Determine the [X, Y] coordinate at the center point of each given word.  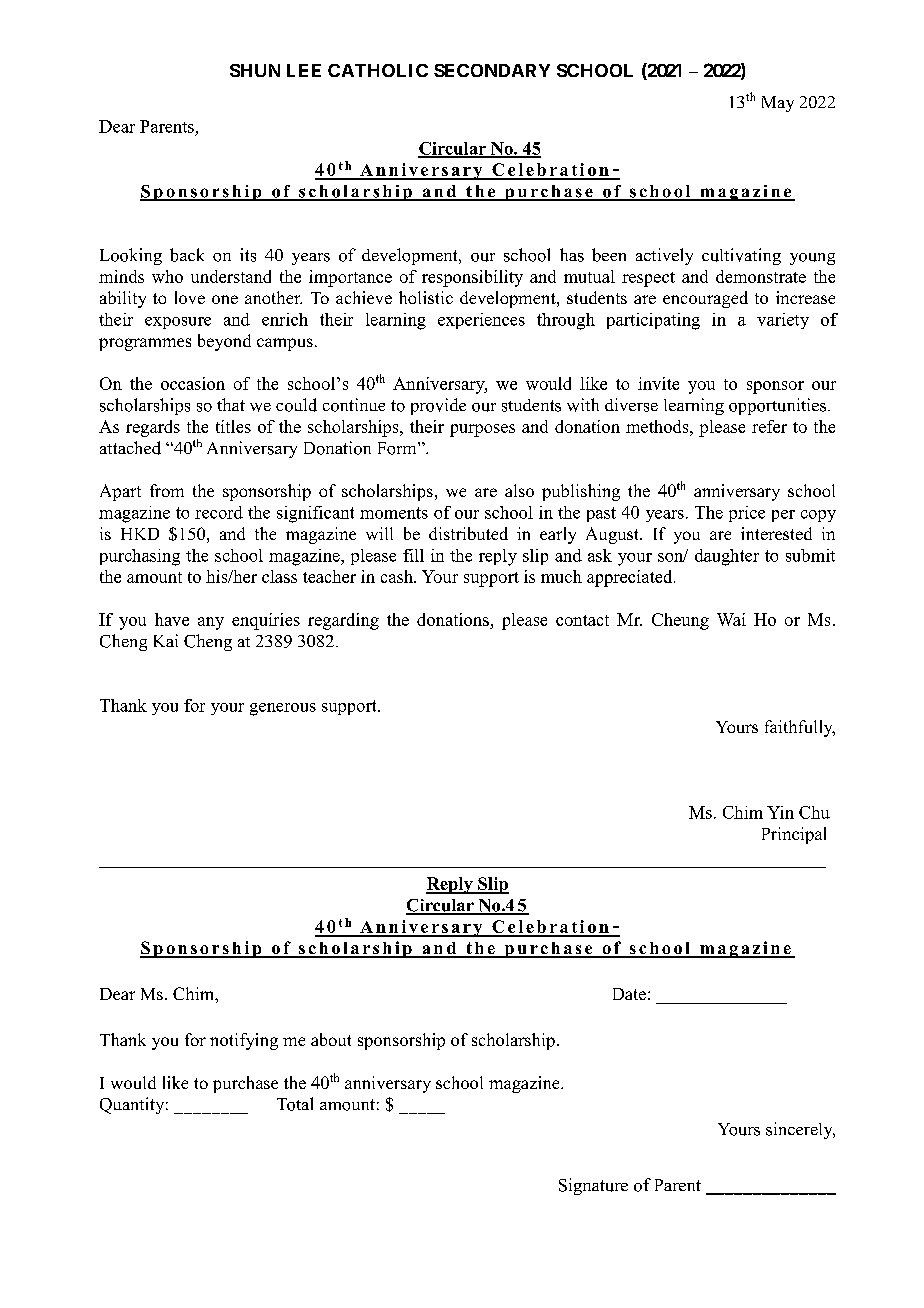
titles [233, 426]
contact [582, 620]
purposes [482, 430]
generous [283, 709]
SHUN [255, 70]
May [778, 104]
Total [295, 1104]
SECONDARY [492, 70]
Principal [794, 835]
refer [769, 426]
